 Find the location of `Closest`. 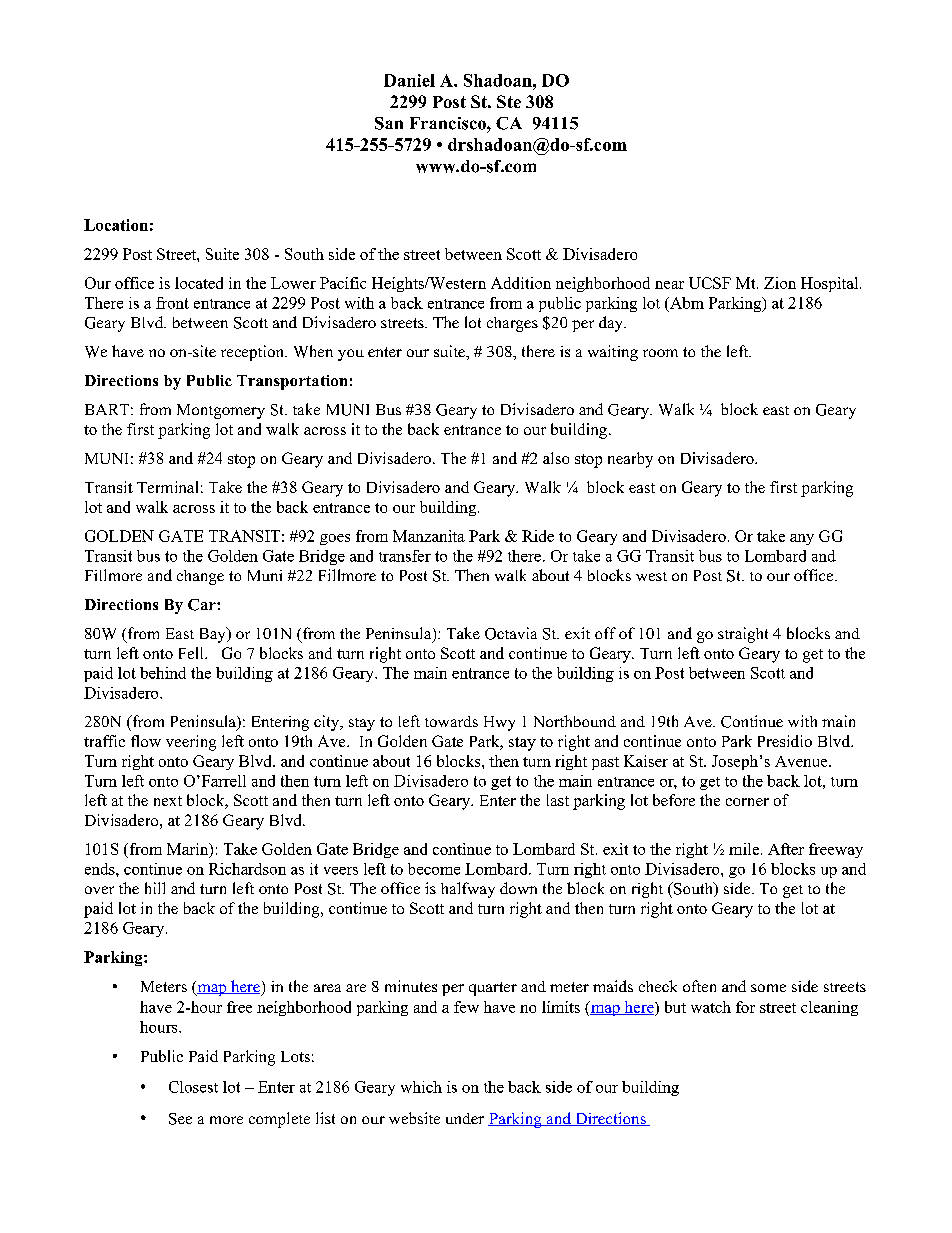

Closest is located at coordinates (193, 1087).
